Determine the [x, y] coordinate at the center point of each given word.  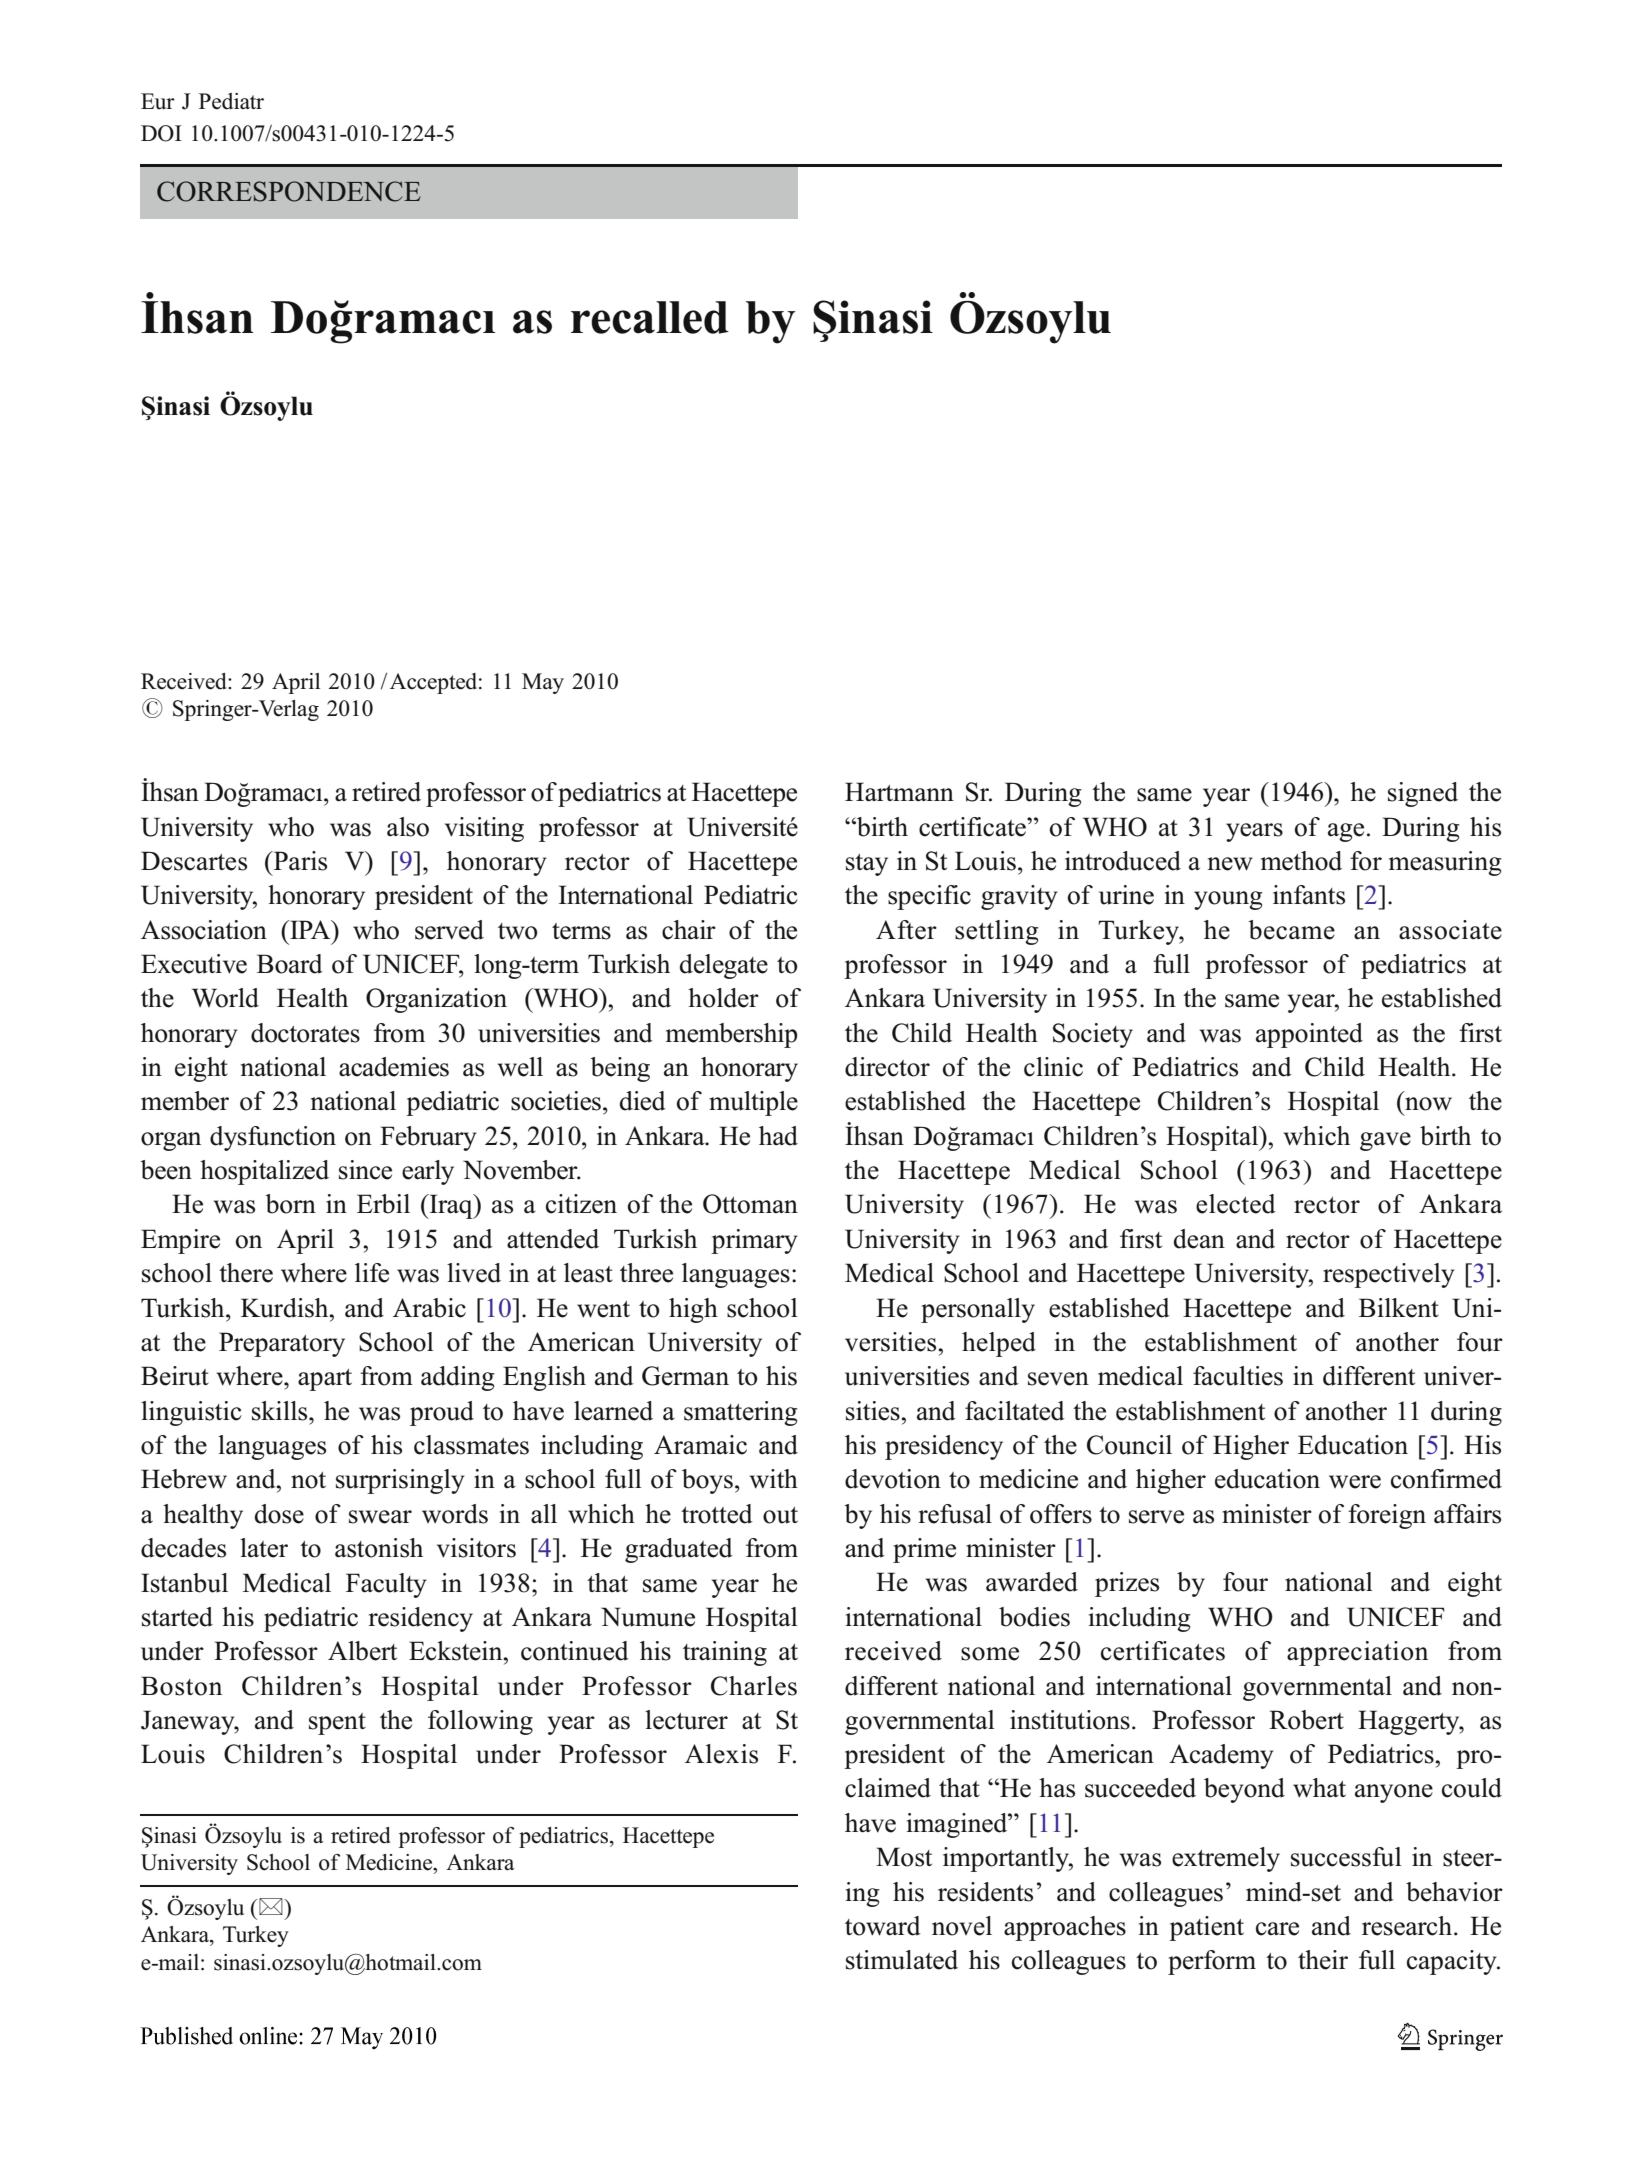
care [1277, 1929]
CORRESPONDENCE [289, 191]
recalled [650, 317]
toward [883, 1926]
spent [337, 1724]
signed [1423, 794]
